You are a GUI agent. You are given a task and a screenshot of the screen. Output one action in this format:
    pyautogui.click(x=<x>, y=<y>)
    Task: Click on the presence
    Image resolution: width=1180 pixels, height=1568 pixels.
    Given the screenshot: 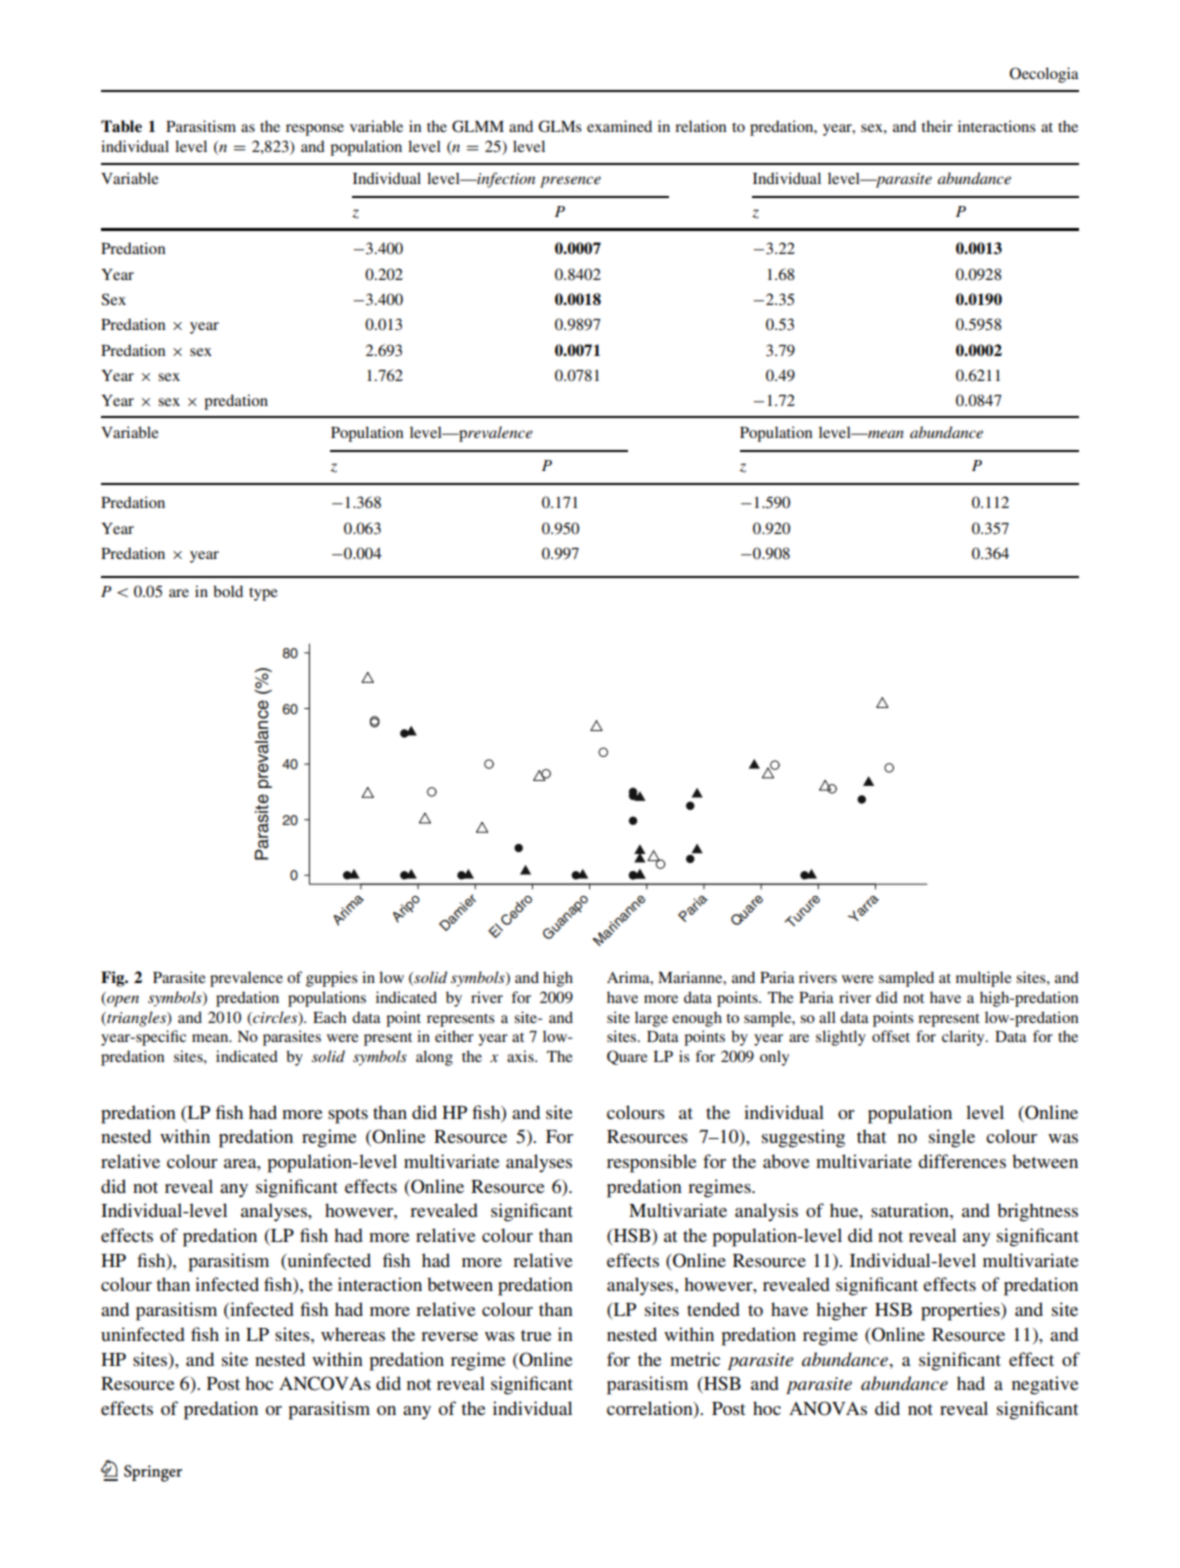 What is the action you would take?
    pyautogui.click(x=570, y=182)
